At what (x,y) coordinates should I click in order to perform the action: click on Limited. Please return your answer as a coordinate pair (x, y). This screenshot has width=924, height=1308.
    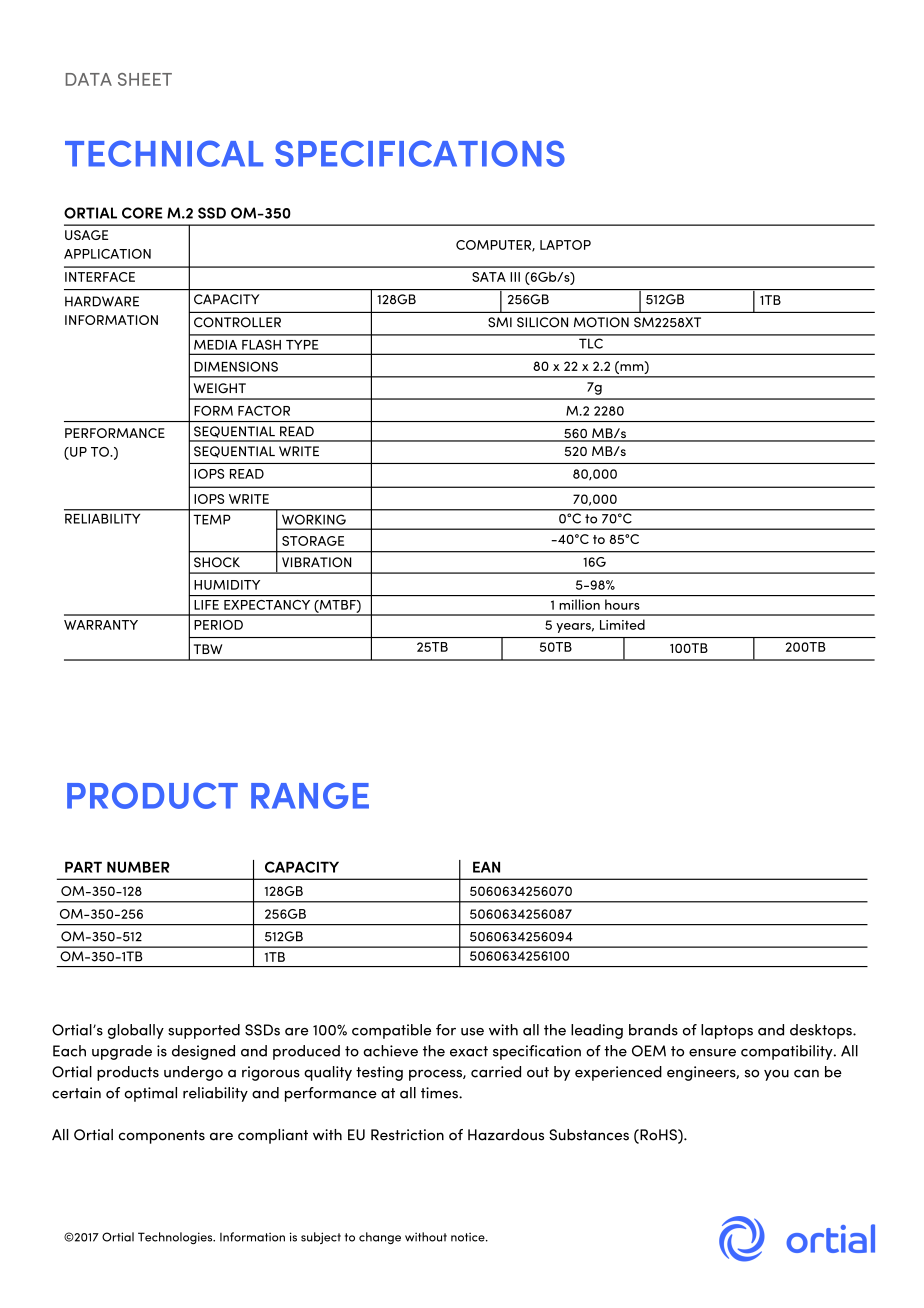
    Looking at the image, I should click on (622, 624).
